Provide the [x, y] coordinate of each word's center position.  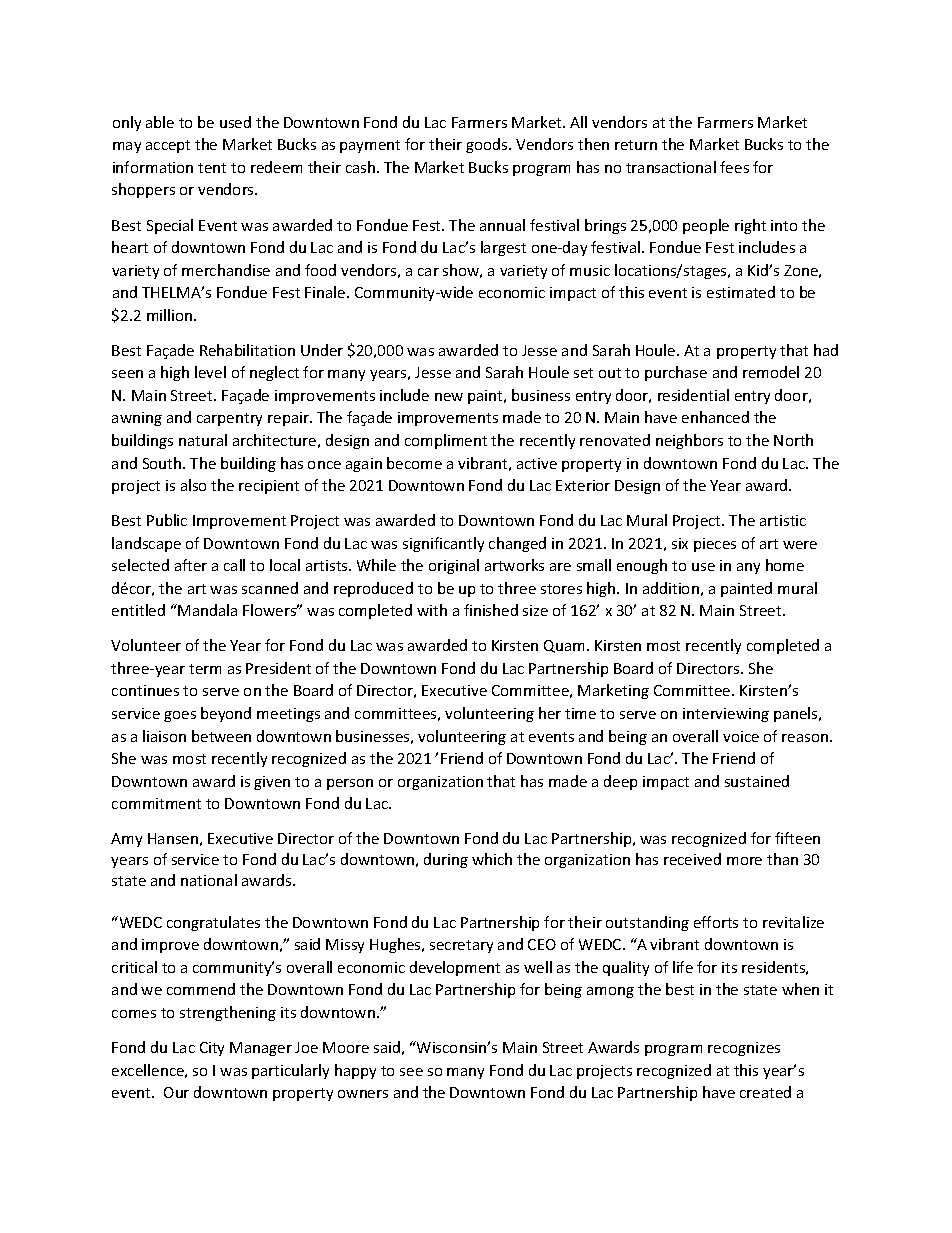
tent [212, 168]
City [212, 1049]
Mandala [206, 610]
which [492, 859]
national [209, 880]
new [449, 397]
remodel [771, 372]
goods [488, 145]
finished [491, 610]
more [744, 861]
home [785, 565]
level [210, 372]
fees [734, 167]
